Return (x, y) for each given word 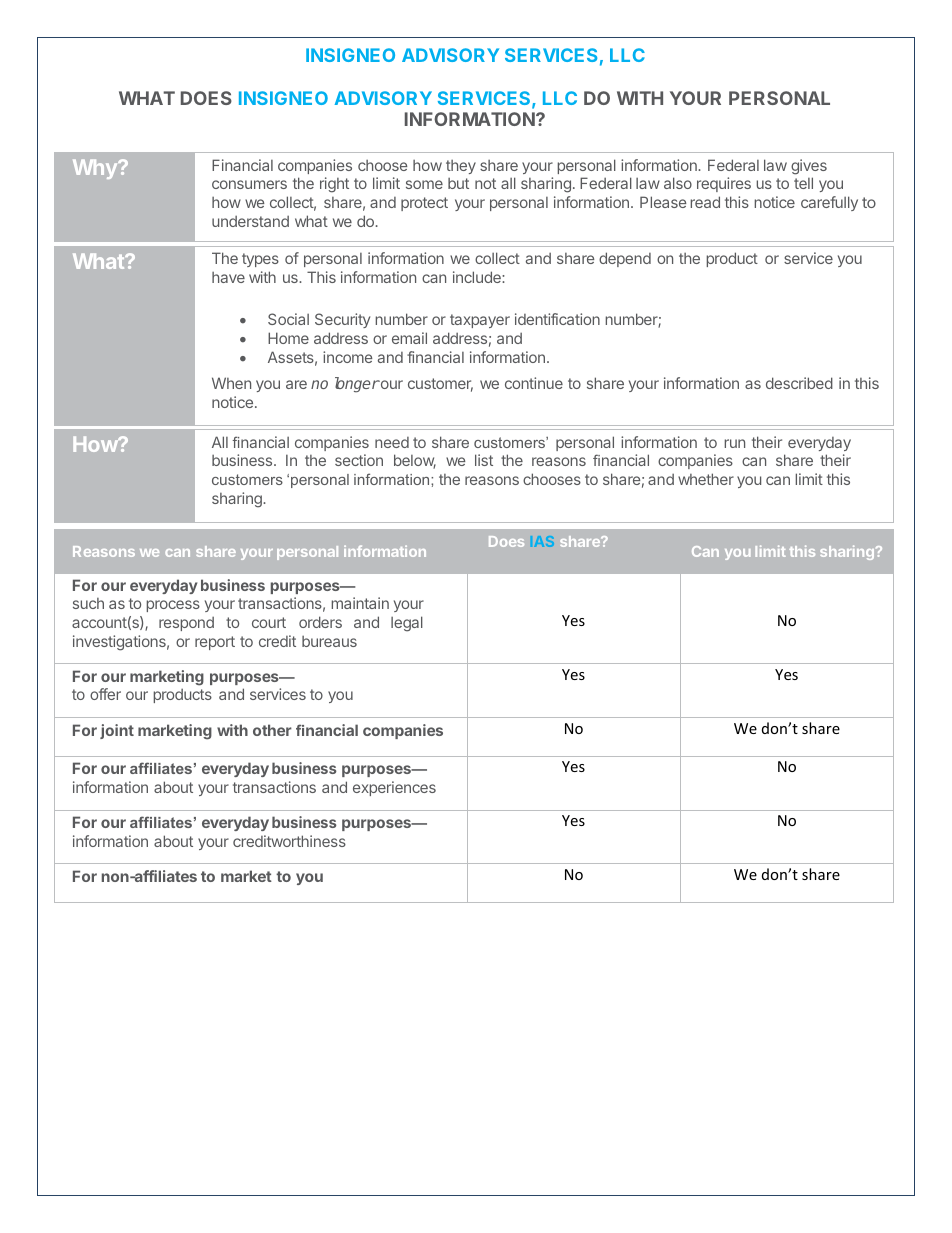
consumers (249, 184)
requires (724, 184)
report (215, 643)
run (734, 443)
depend (625, 259)
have (228, 277)
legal (407, 624)
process (173, 606)
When (231, 383)
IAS (542, 541)
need (392, 442)
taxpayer (480, 321)
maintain (360, 603)
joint (117, 731)
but (458, 183)
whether (706, 479)
